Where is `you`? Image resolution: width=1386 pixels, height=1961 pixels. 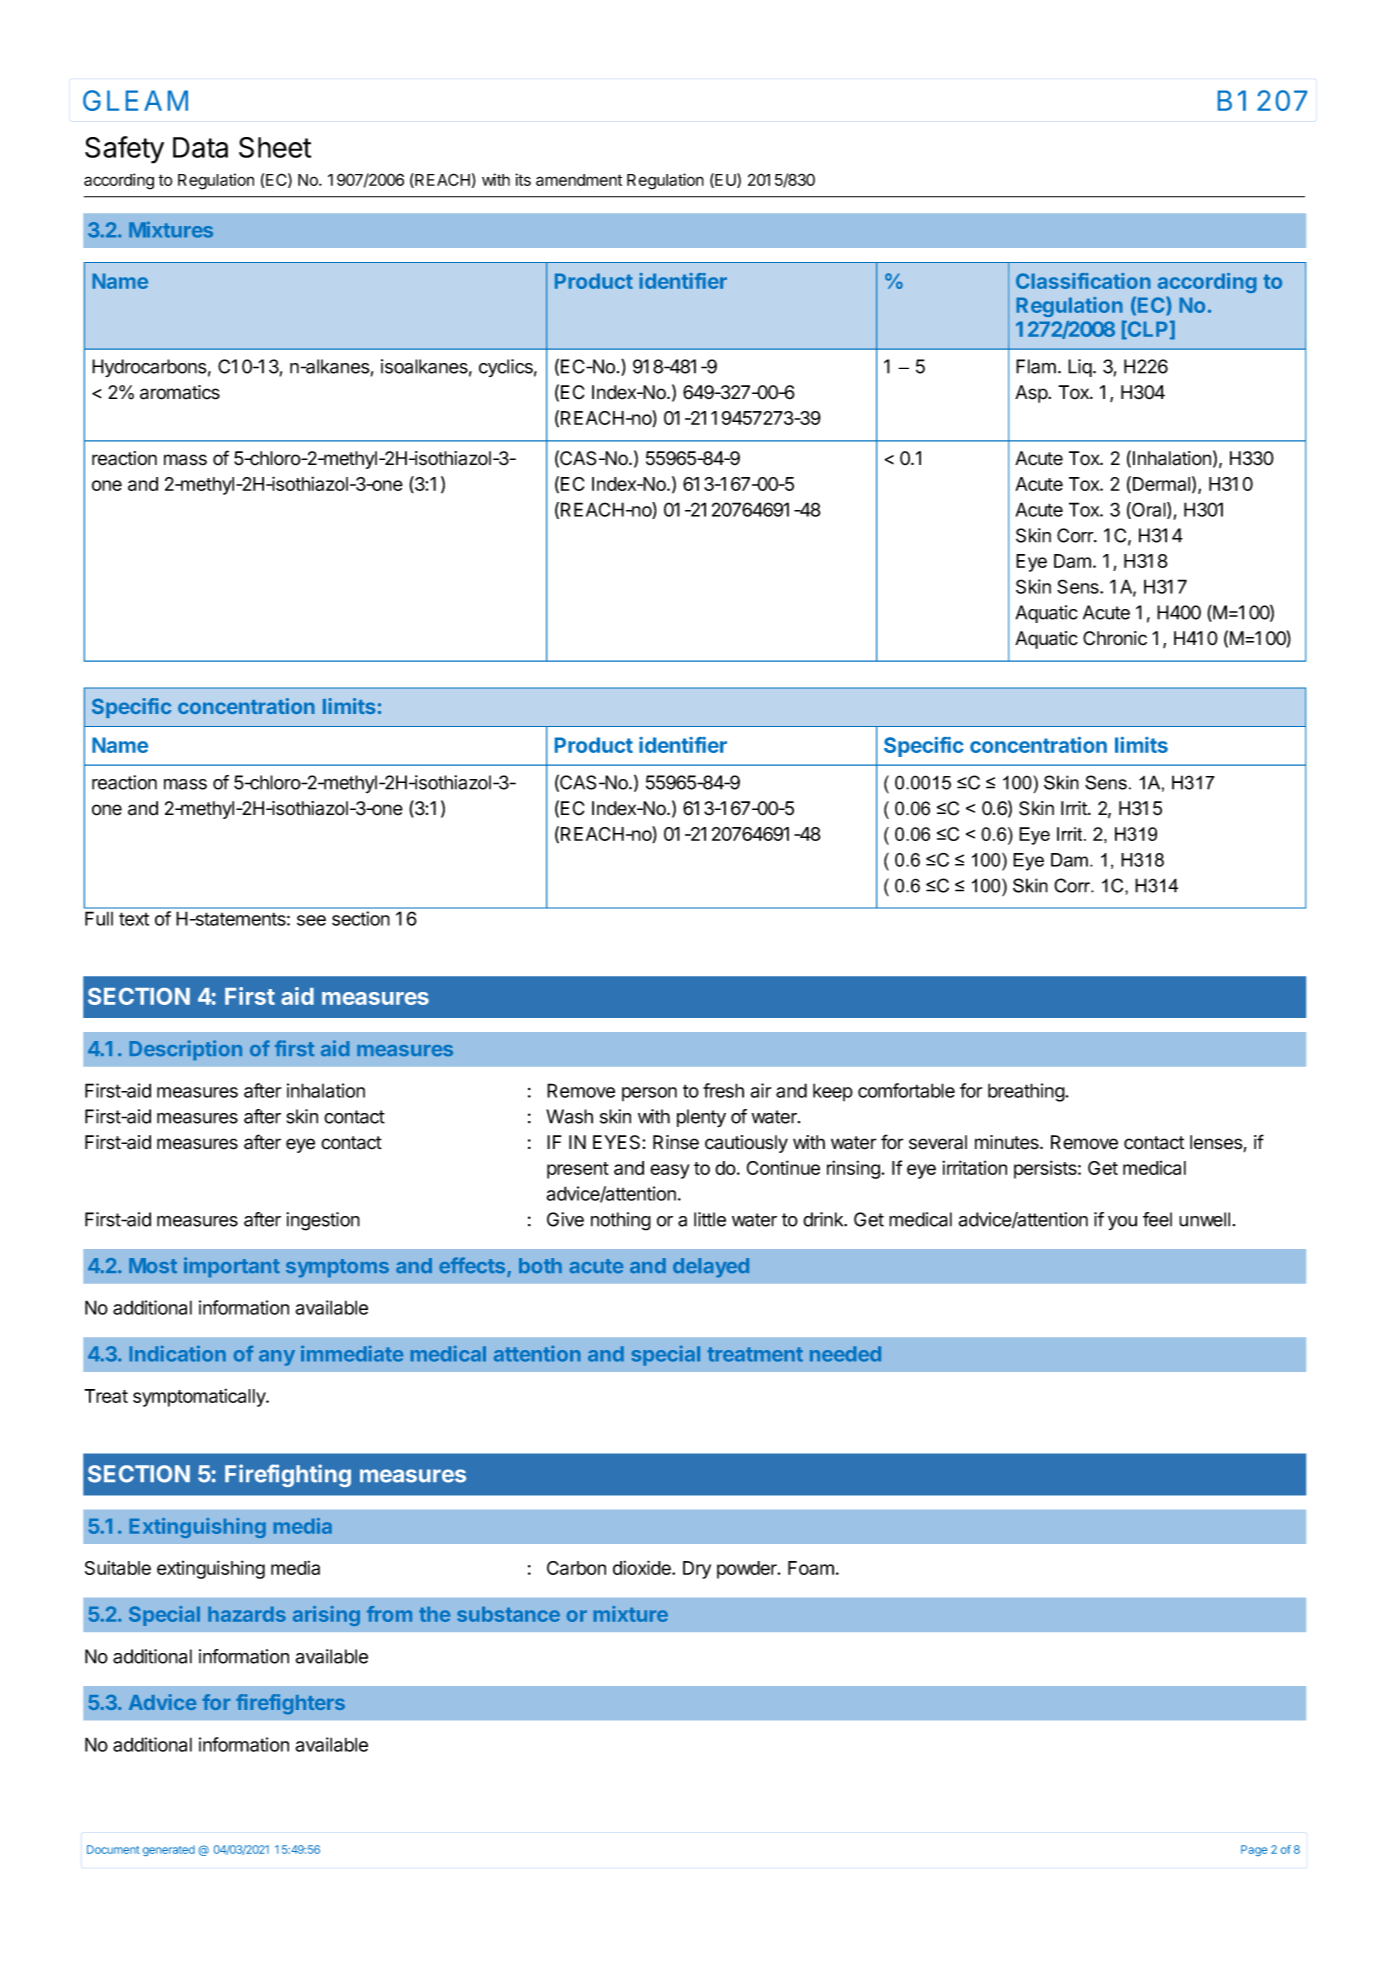 you is located at coordinates (1122, 1223).
